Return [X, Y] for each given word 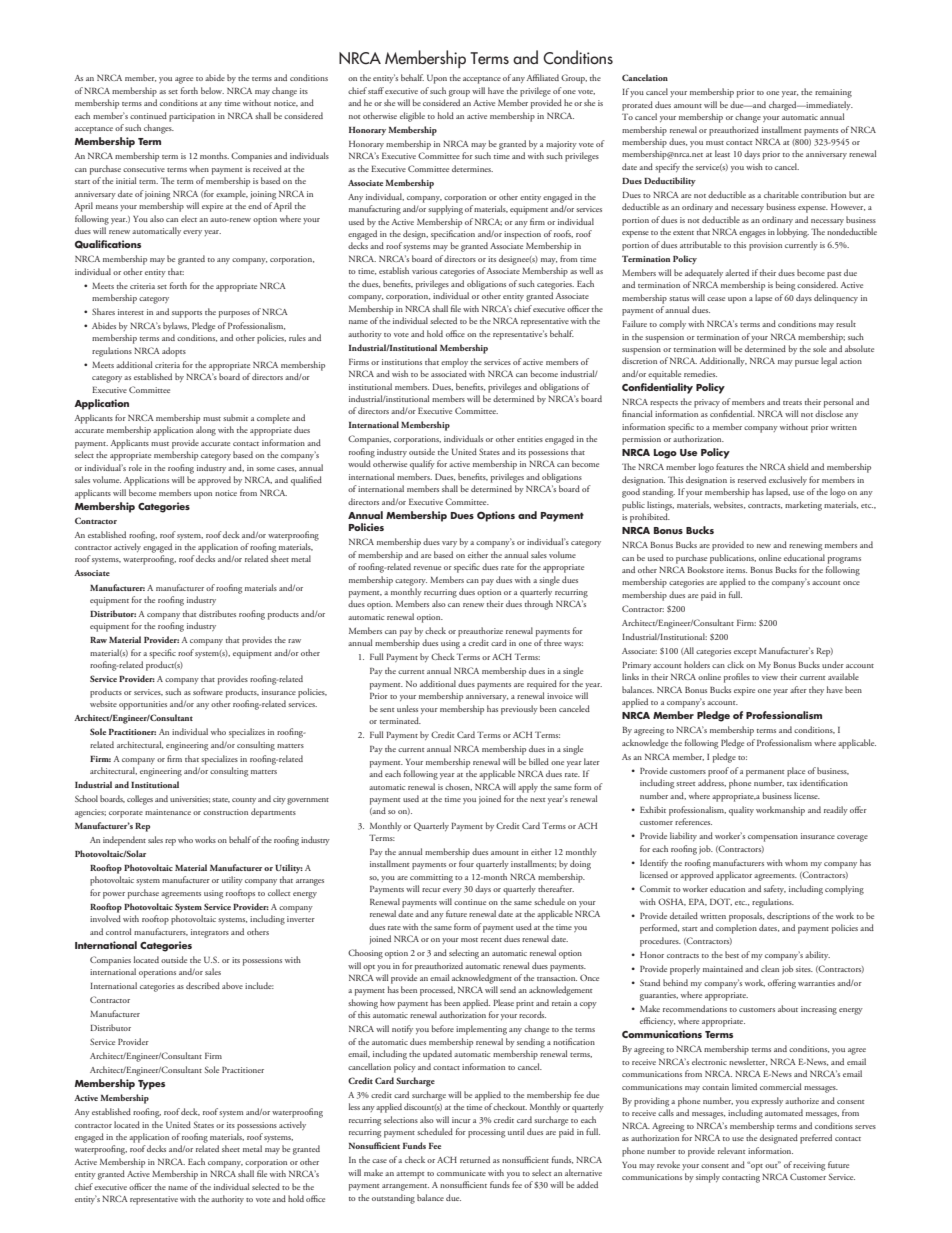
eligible [412, 117]
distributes [217, 613]
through [539, 605]
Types [151, 1085]
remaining [833, 93]
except [745, 653]
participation [192, 117]
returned [475, 1159]
